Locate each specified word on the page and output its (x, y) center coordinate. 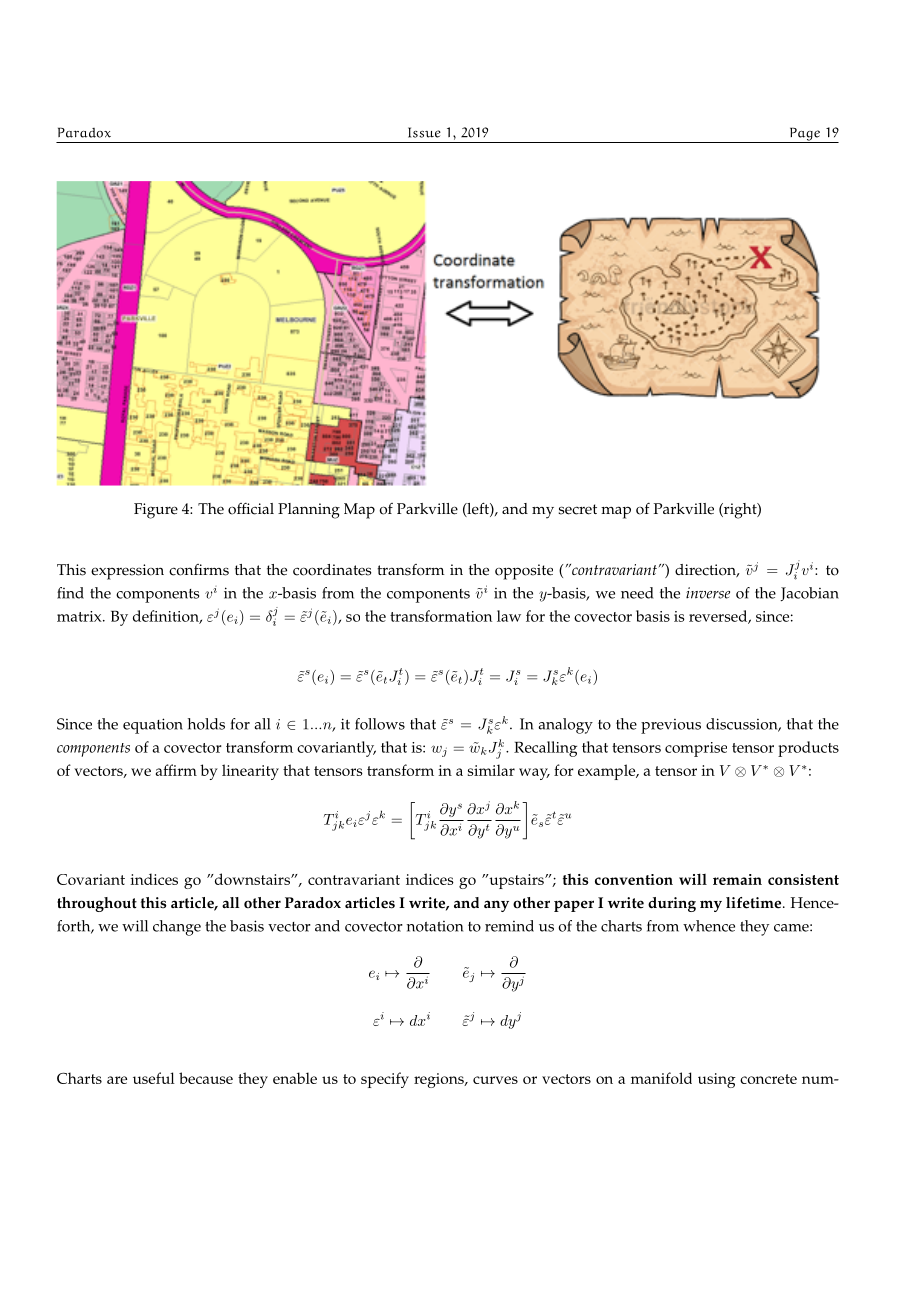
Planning (309, 511)
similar (491, 770)
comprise (696, 749)
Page (804, 135)
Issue (424, 132)
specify (385, 1080)
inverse (708, 593)
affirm (176, 770)
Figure (156, 511)
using (717, 1080)
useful (154, 1078)
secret (577, 509)
